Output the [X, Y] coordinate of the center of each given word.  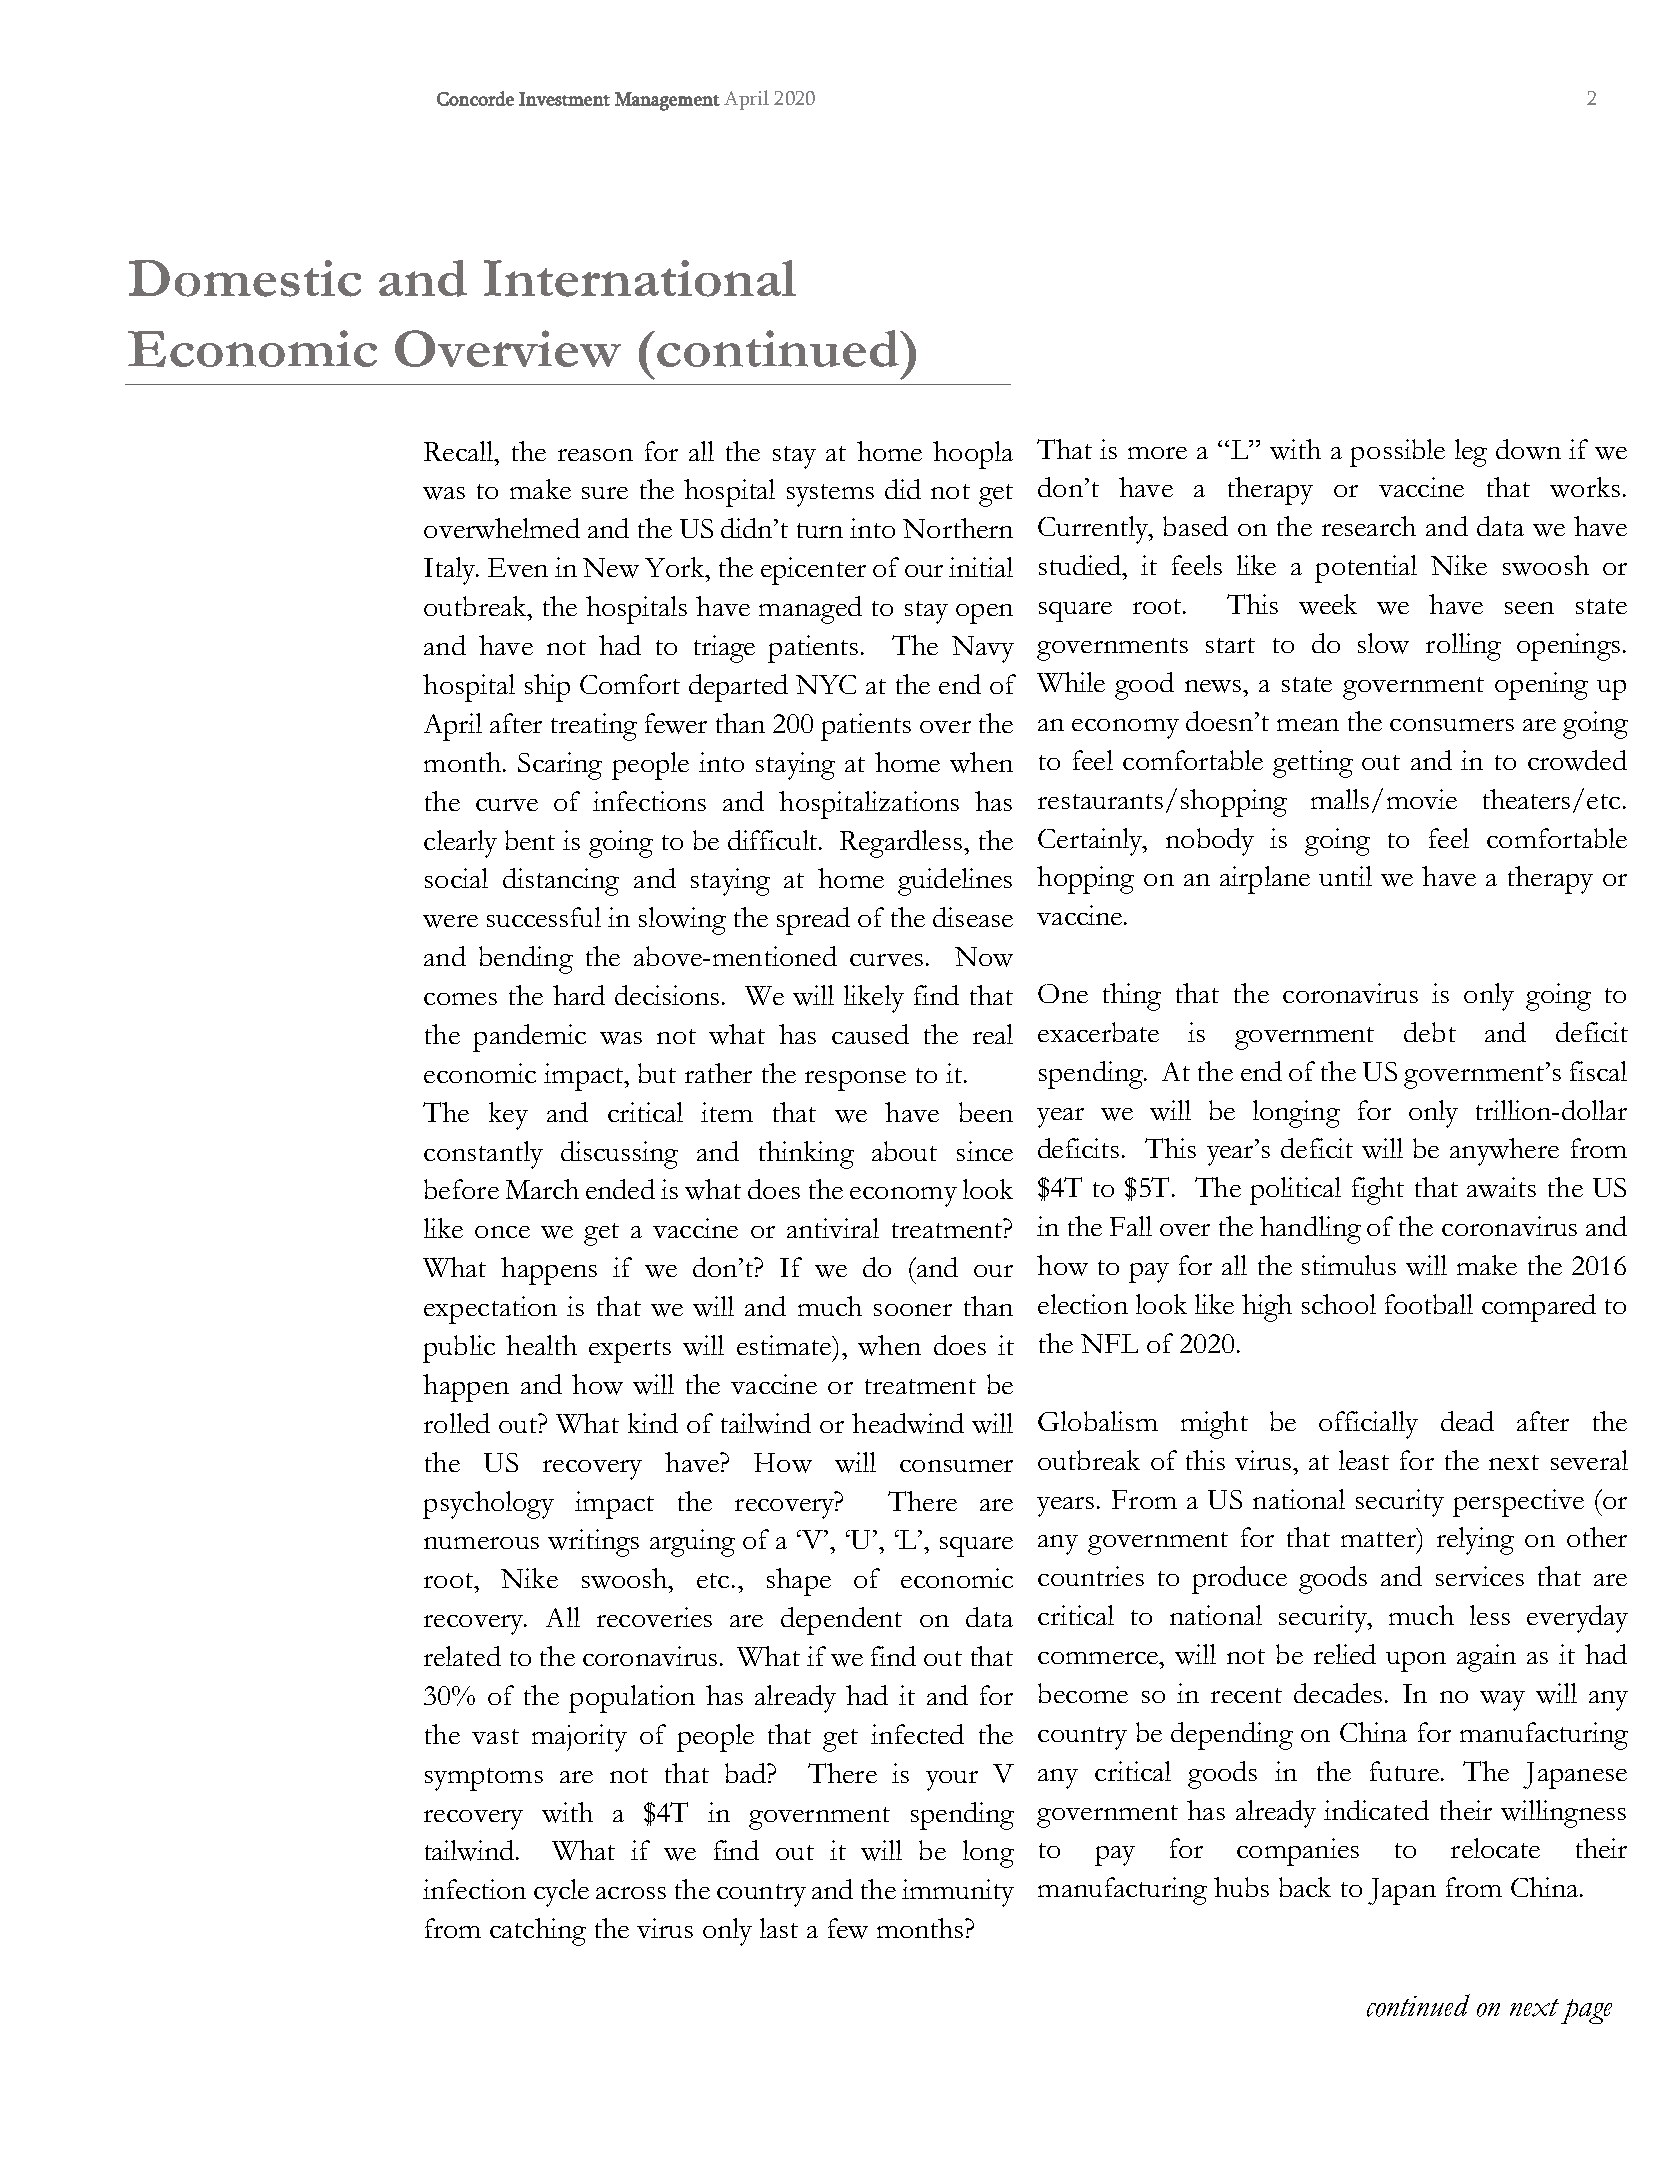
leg [1471, 453]
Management [667, 101]
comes [460, 999]
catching [538, 1932]
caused [870, 1034]
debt [1430, 1032]
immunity [958, 1893]
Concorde [475, 98]
